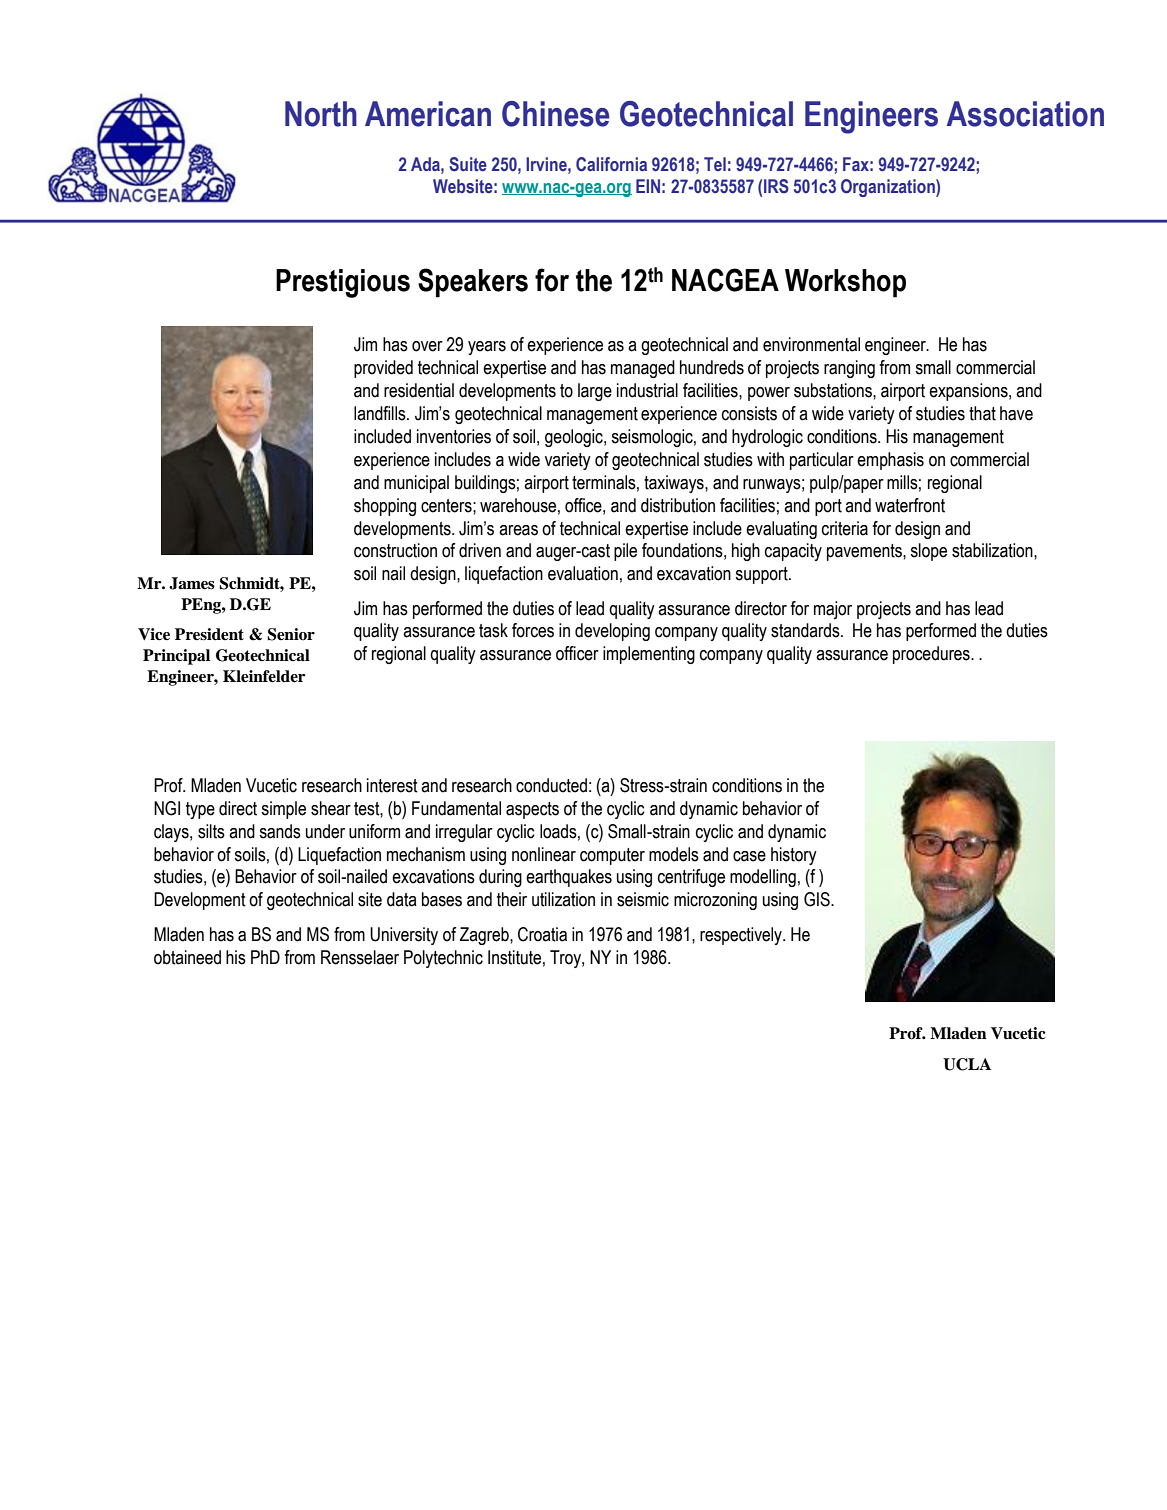 This screenshot has height=1510, width=1167. What do you see at coordinates (192, 583) in the screenshot?
I see `James` at bounding box center [192, 583].
